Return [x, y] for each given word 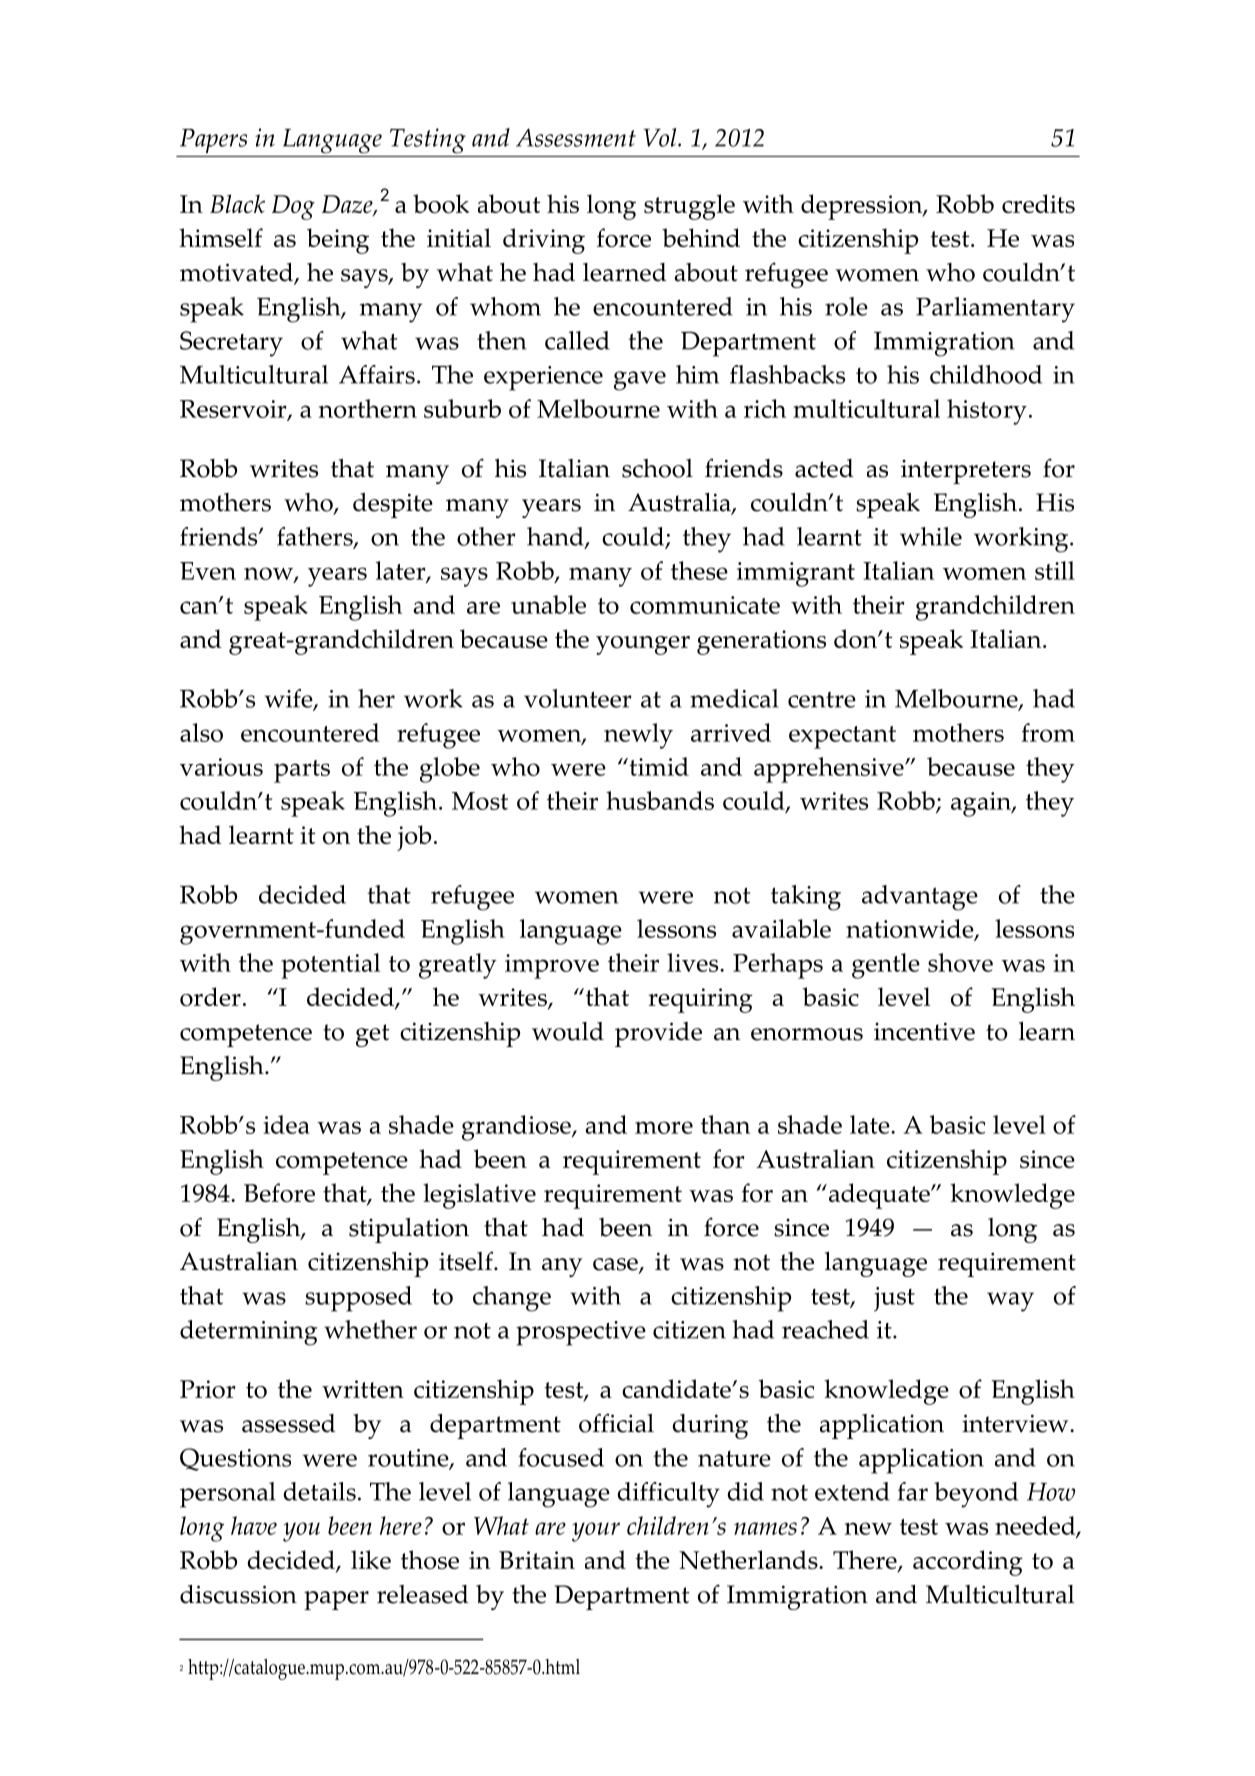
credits [1038, 203]
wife [290, 699]
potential [330, 966]
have [254, 1525]
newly [638, 736]
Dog [293, 207]
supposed [358, 1299]
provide [658, 1034]
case [616, 1265]
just [894, 1299]
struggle [689, 207]
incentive [924, 1031]
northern [368, 408]
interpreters [966, 472]
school [657, 468]
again [982, 804]
